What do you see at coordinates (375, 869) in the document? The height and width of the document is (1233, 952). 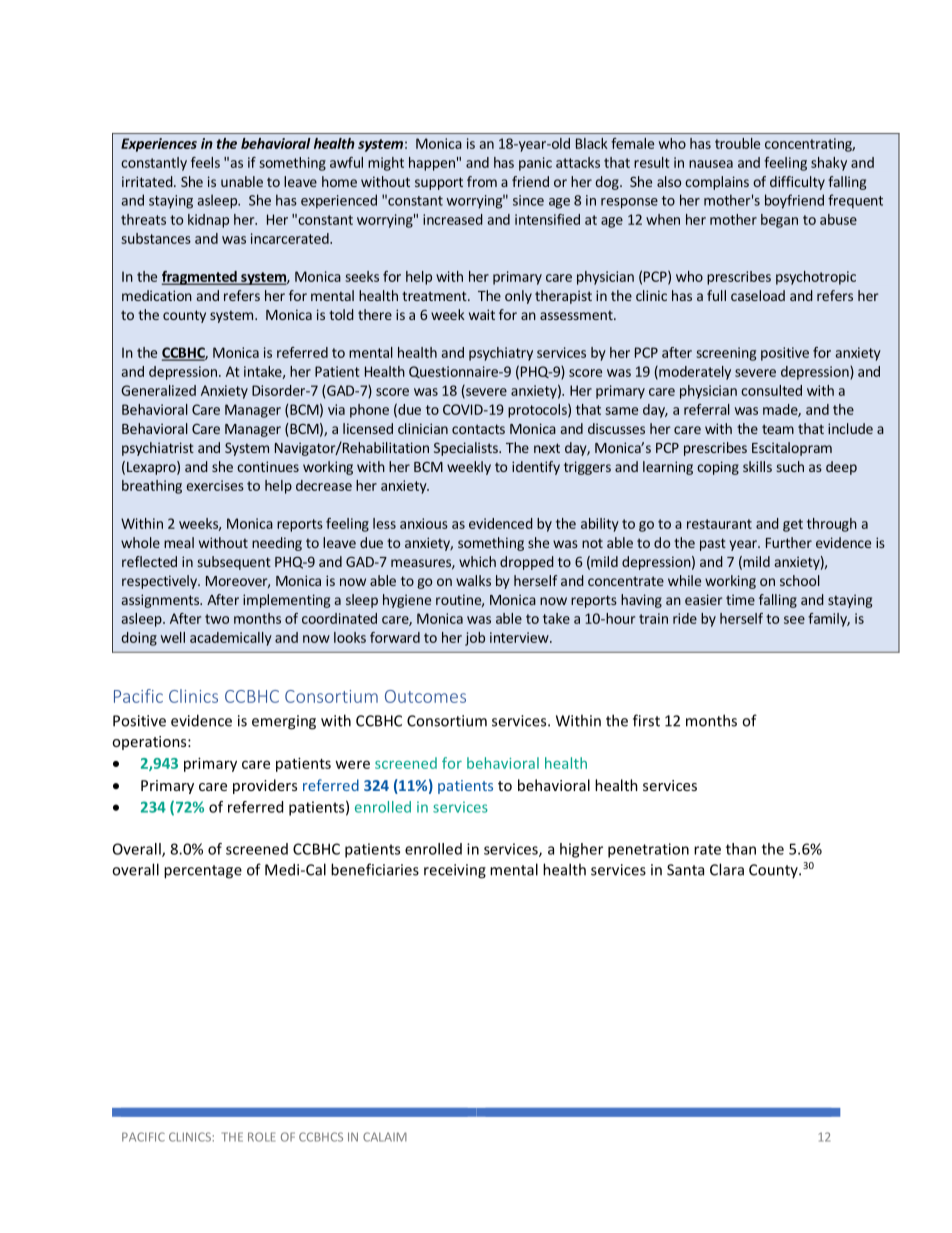 I see `beneficiaries` at bounding box center [375, 869].
